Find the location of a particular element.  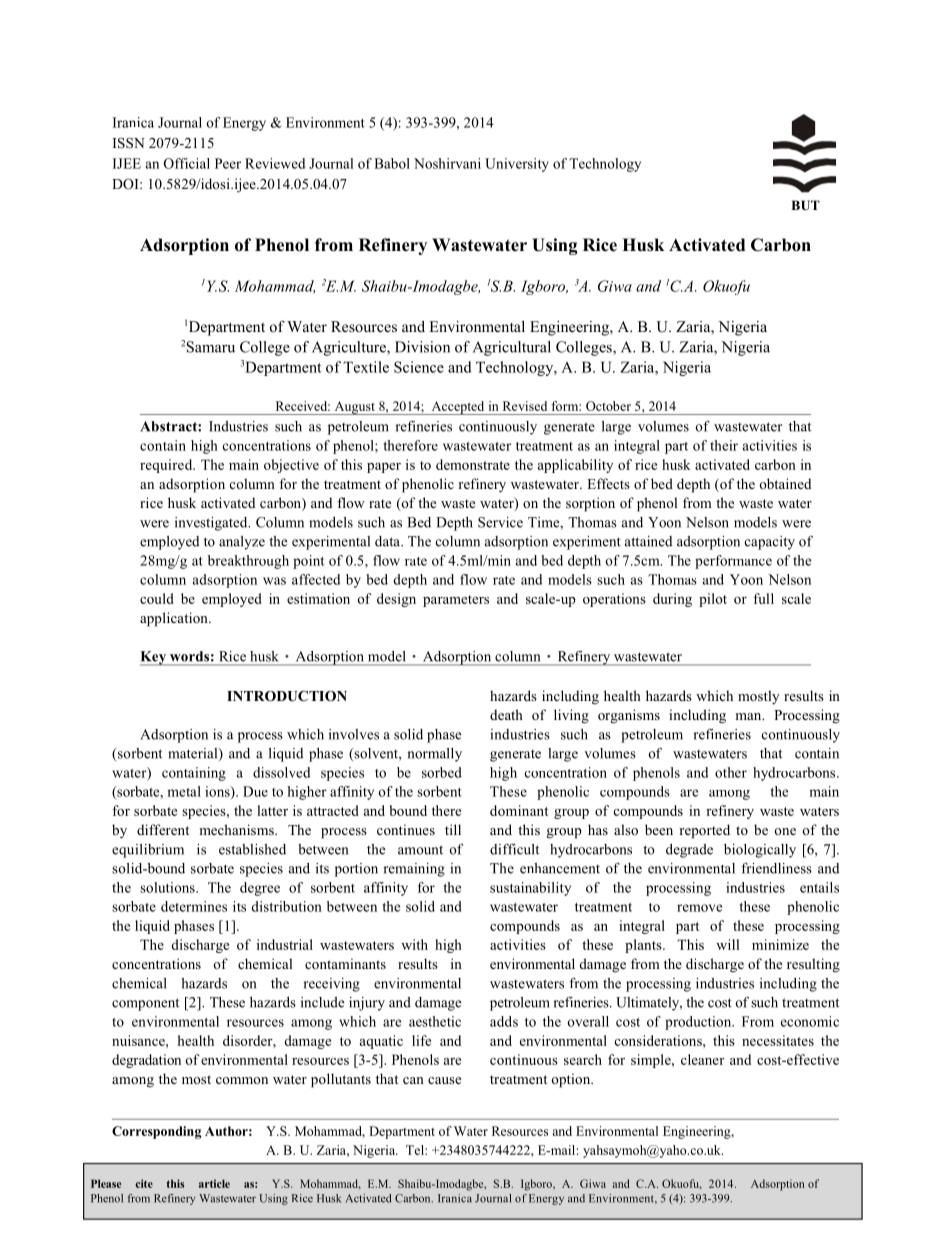

remove is located at coordinates (699, 908).
